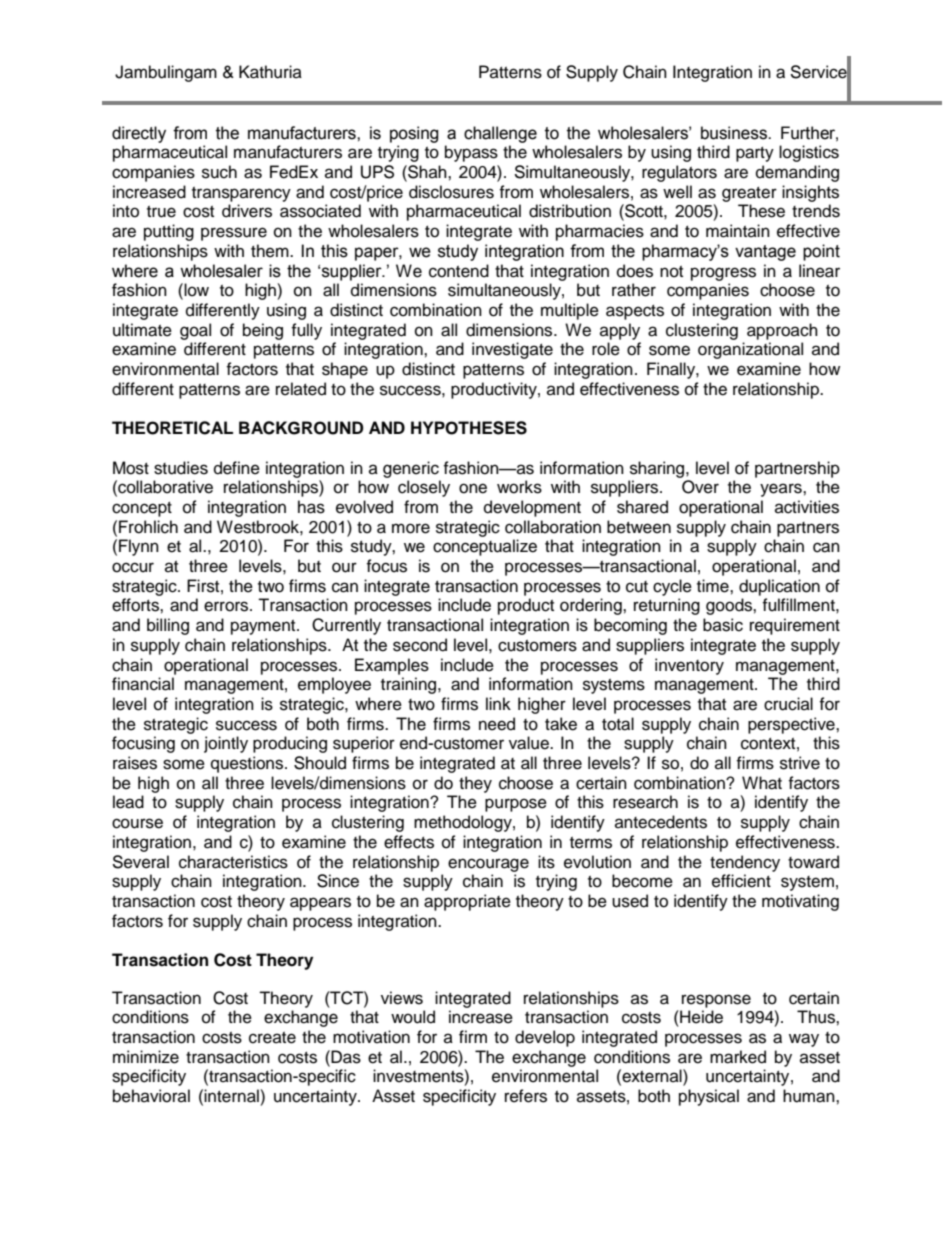  Describe the element at coordinates (219, 172) in the page. I see `such` at that location.
